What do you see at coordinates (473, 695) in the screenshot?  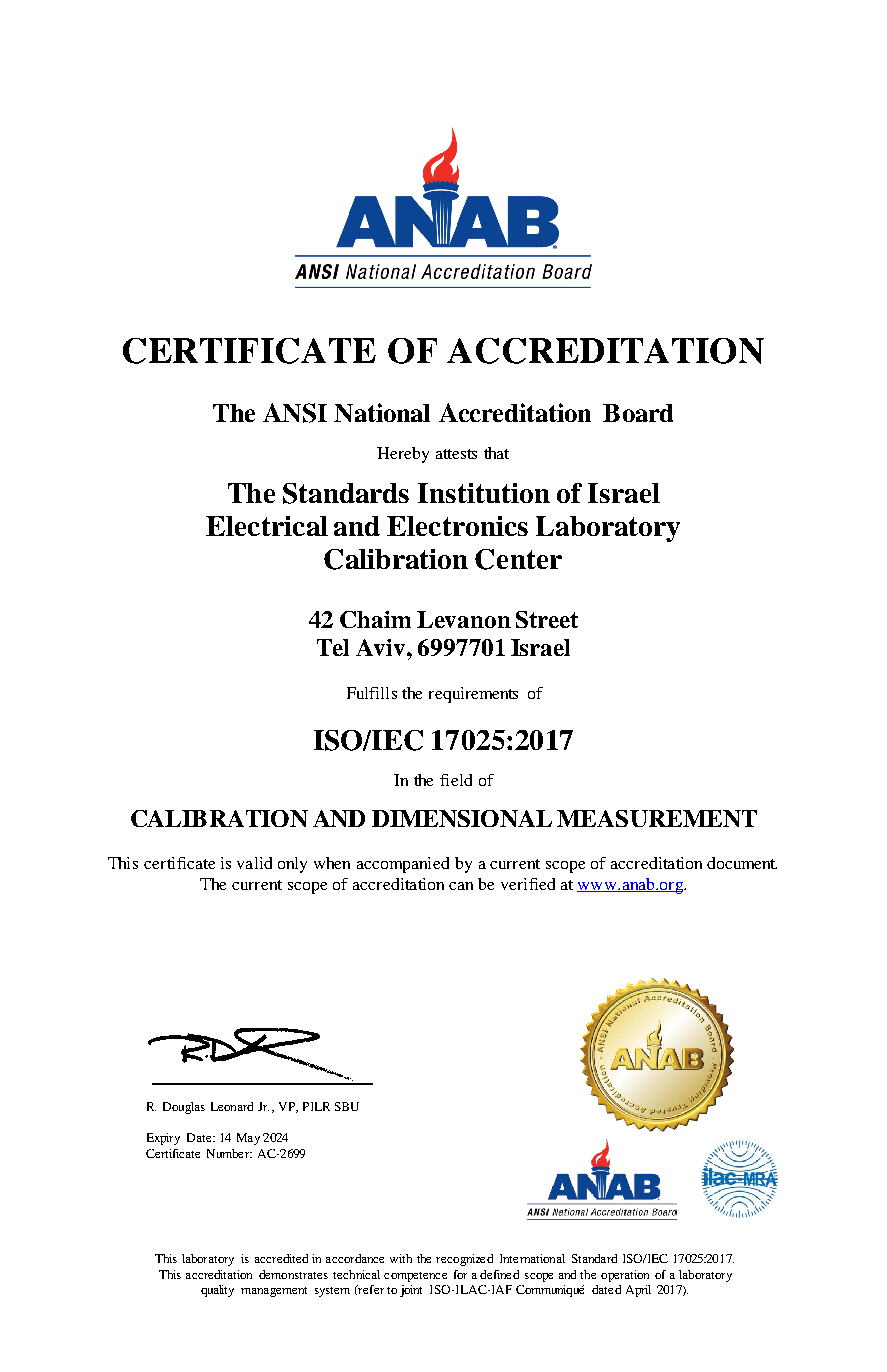 I see `requirements` at bounding box center [473, 695].
